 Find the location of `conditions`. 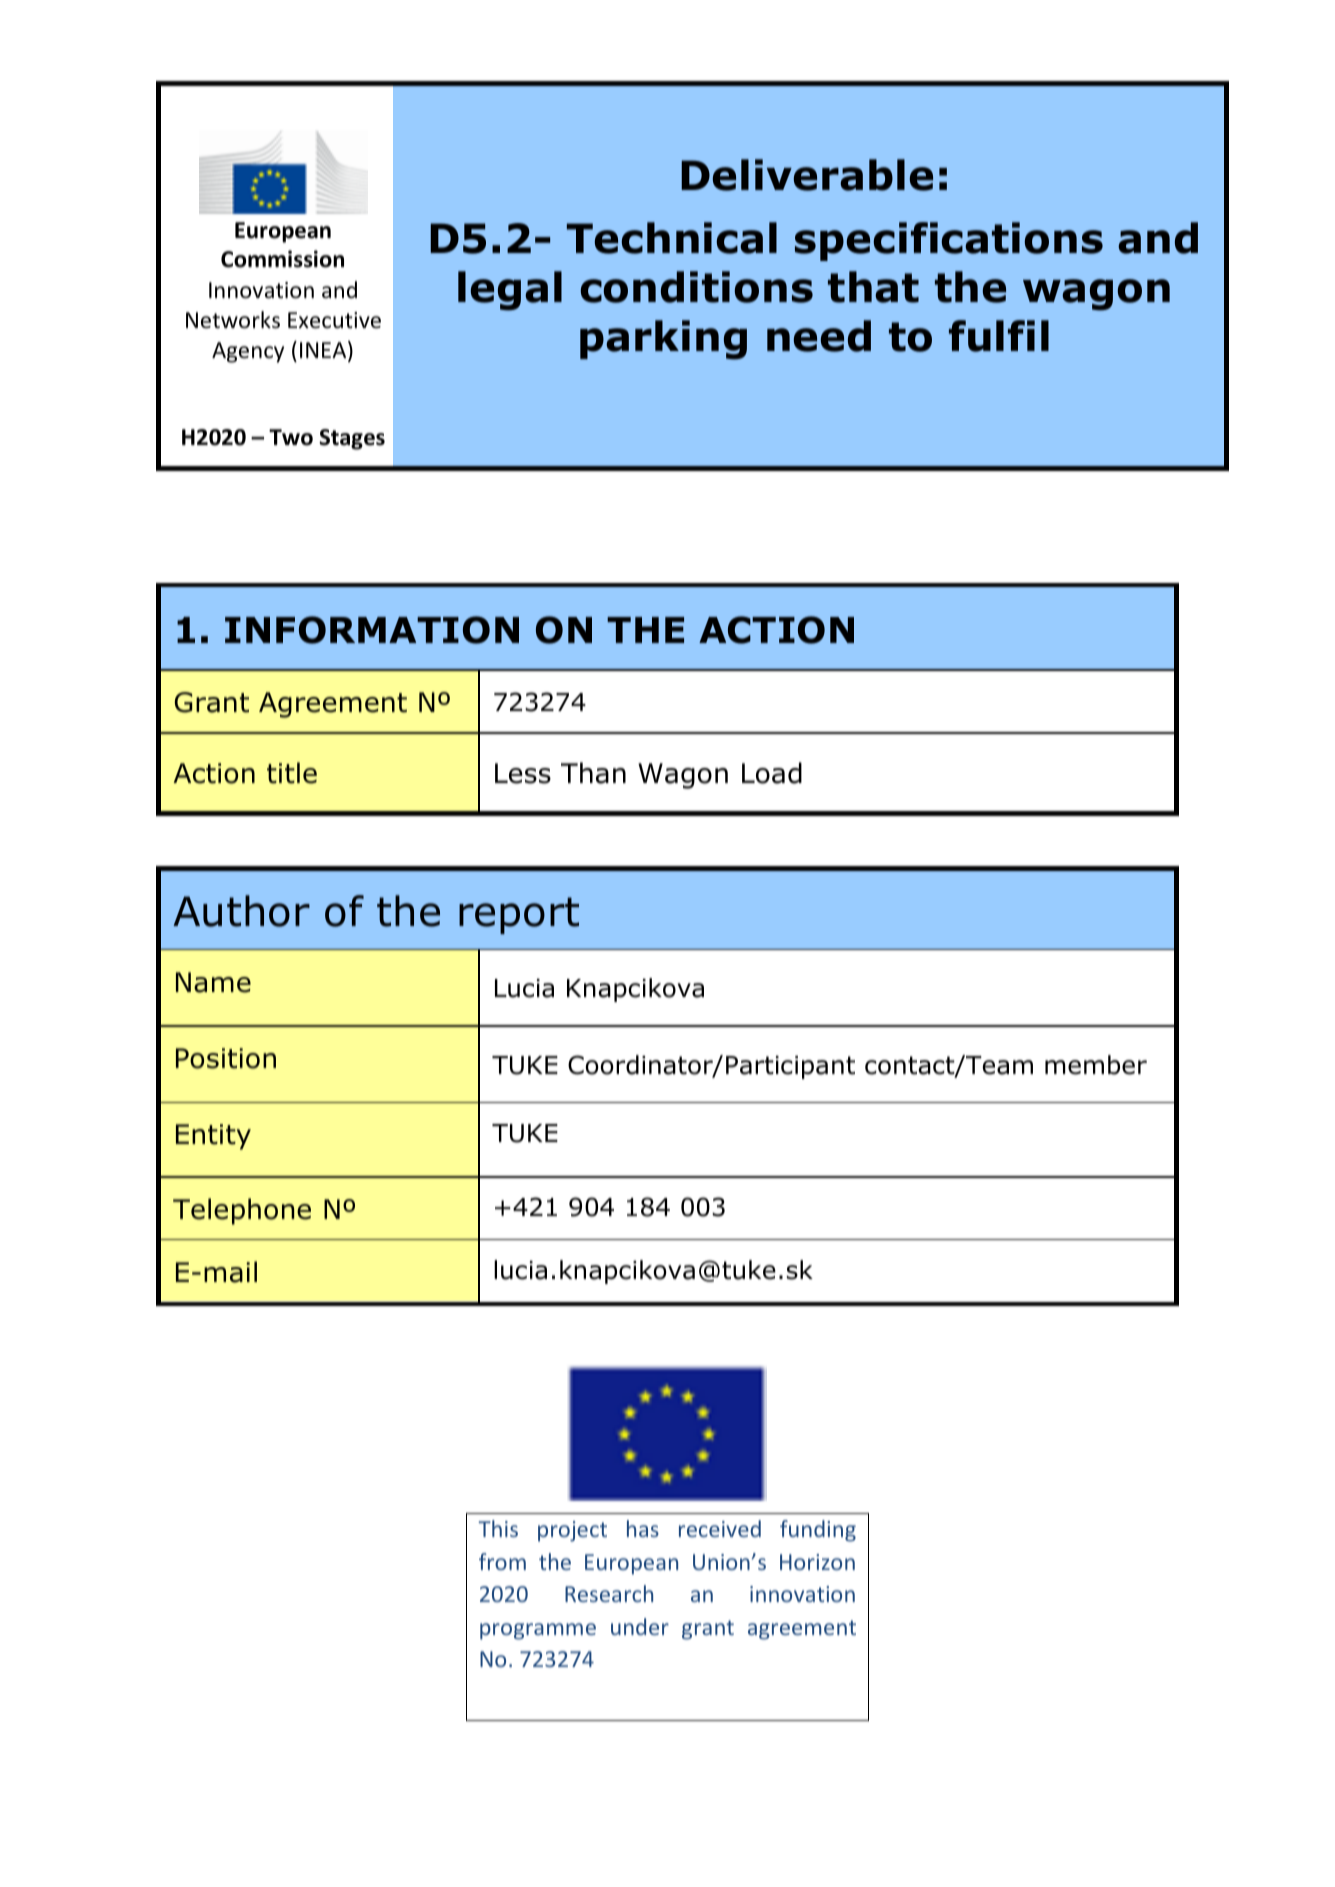

conditions is located at coordinates (696, 287).
